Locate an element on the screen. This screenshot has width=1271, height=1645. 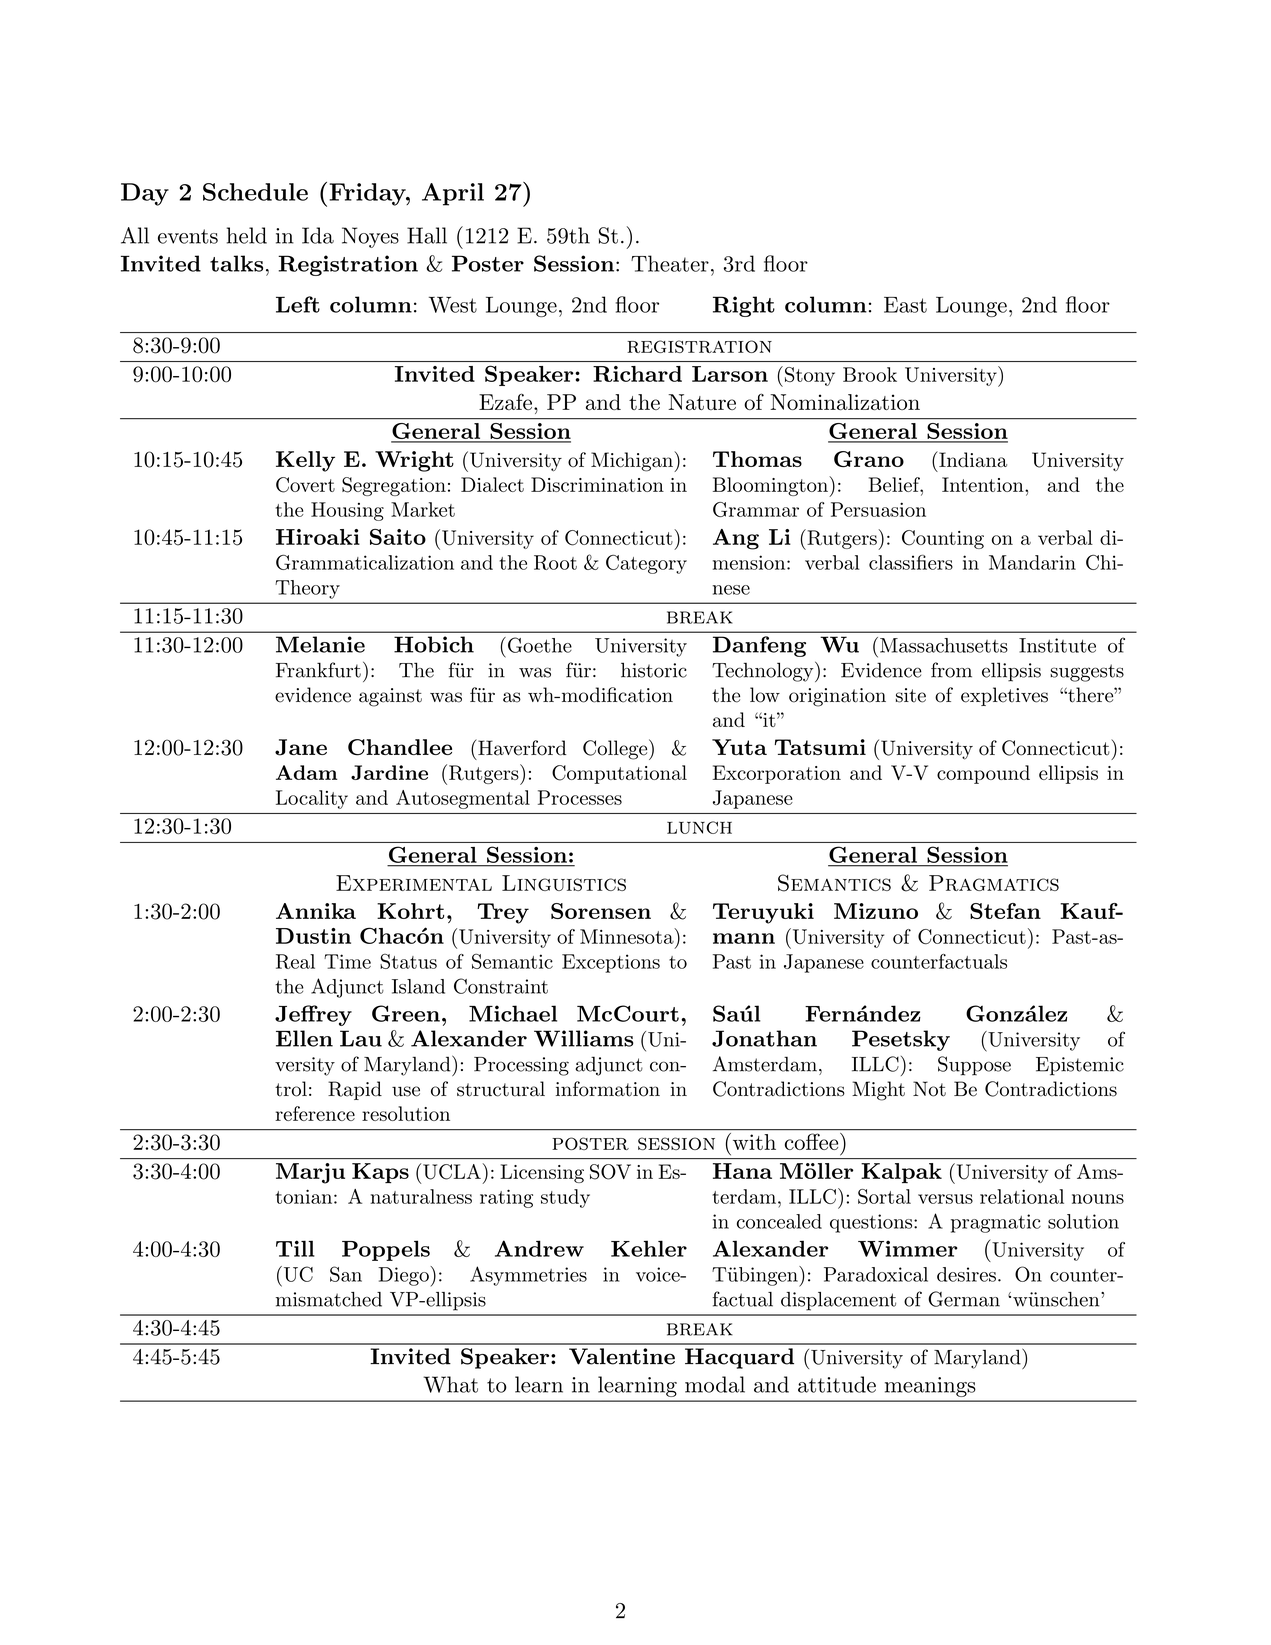
held is located at coordinates (247, 235).
